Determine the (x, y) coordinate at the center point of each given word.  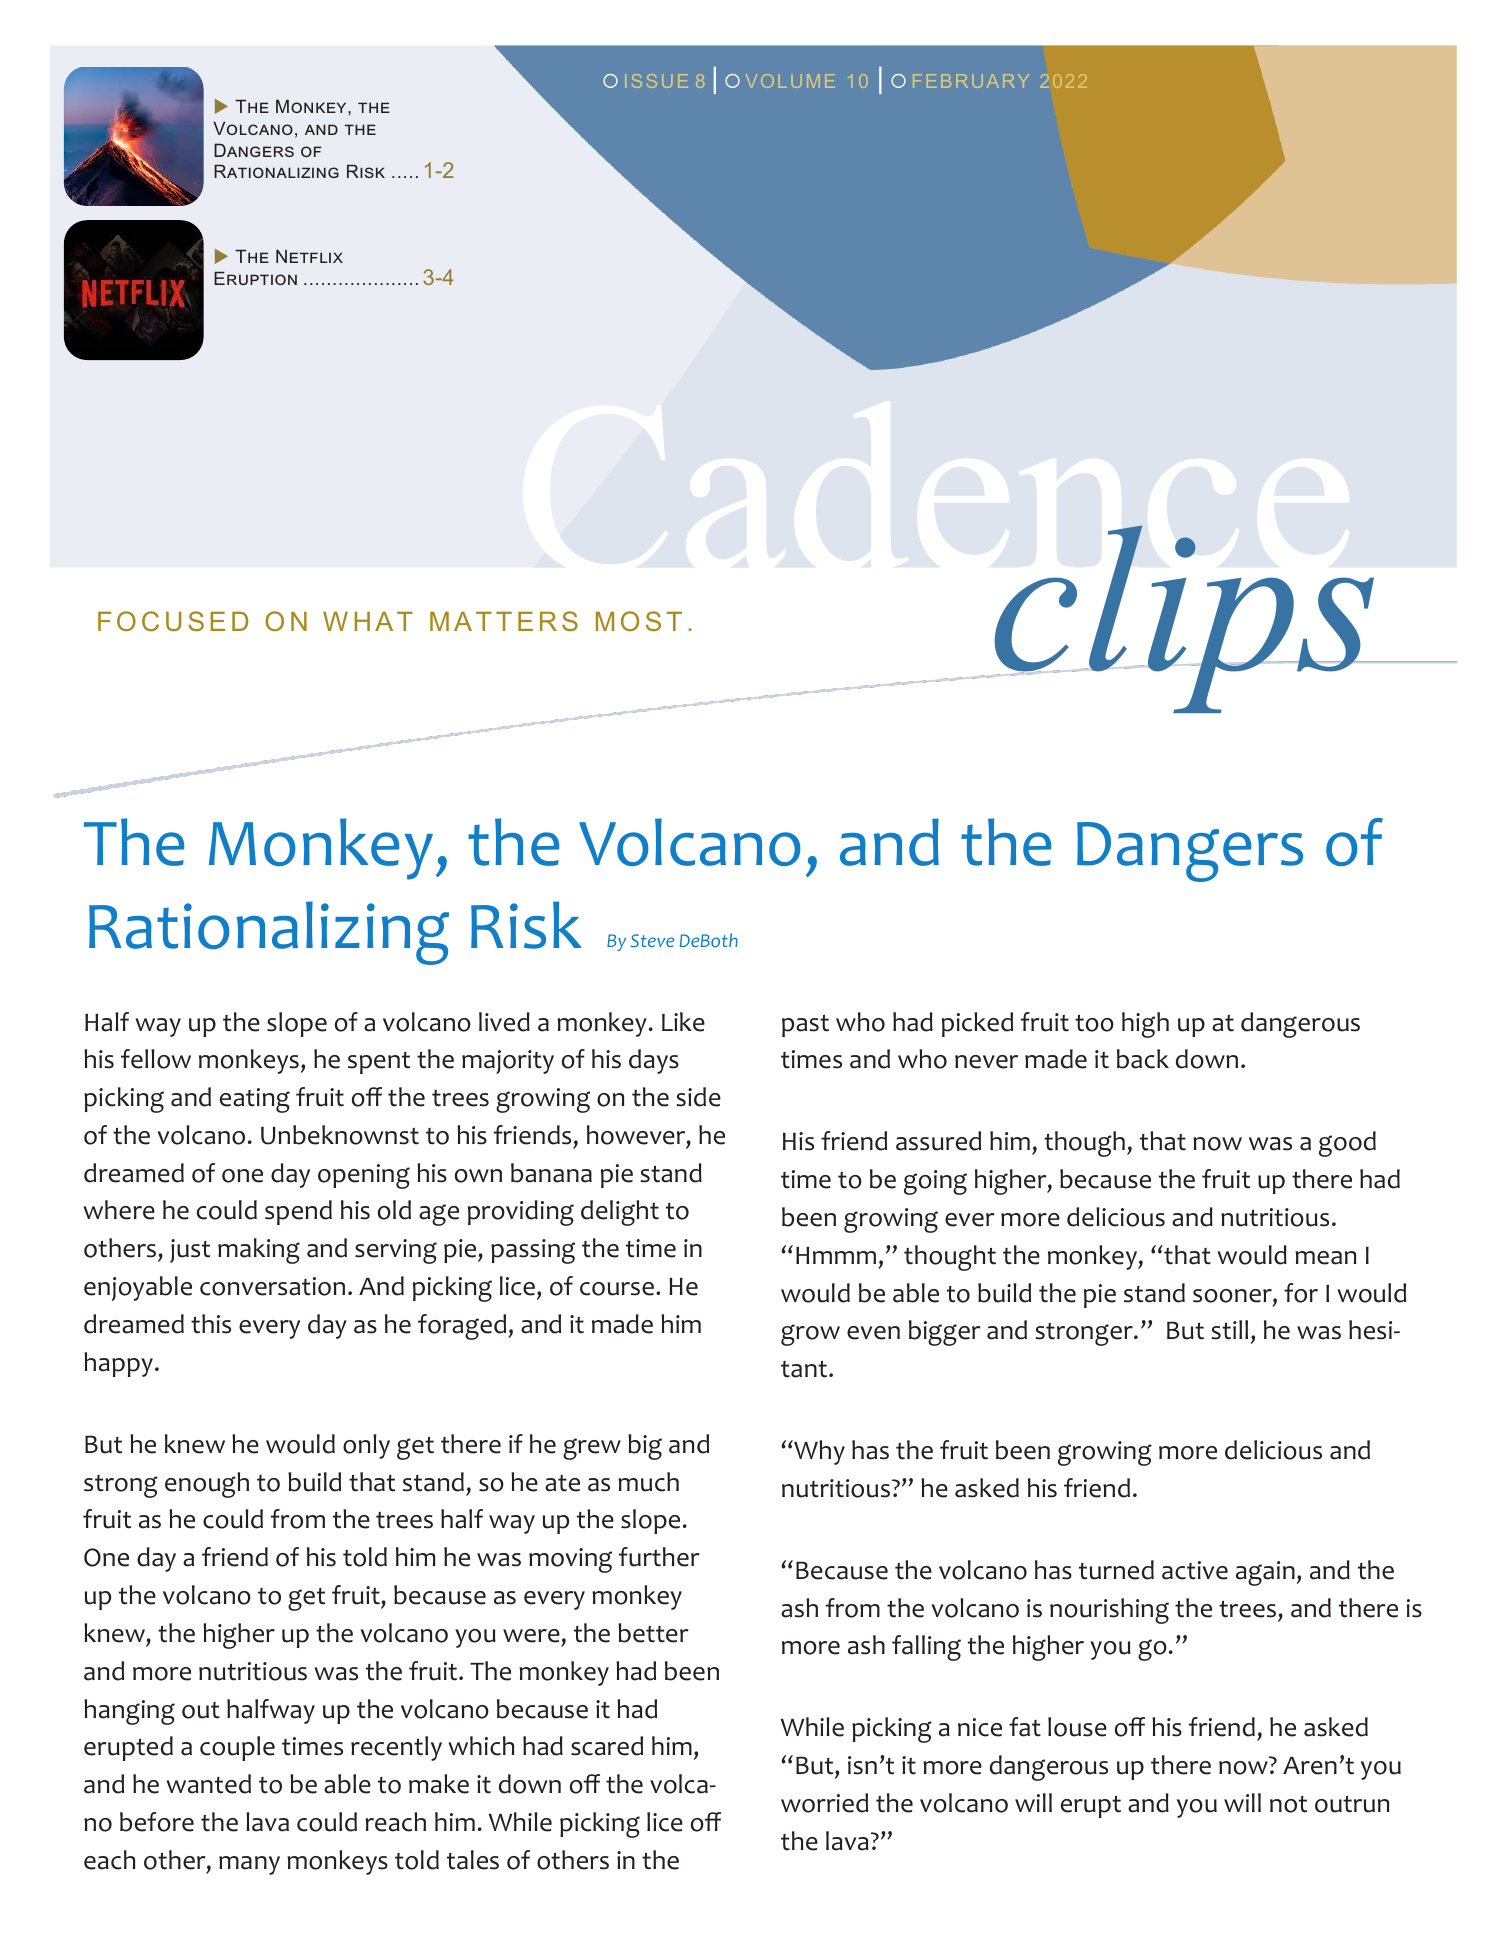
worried (824, 1803)
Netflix (309, 256)
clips (1185, 619)
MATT (471, 621)
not (1288, 1804)
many (249, 1865)
